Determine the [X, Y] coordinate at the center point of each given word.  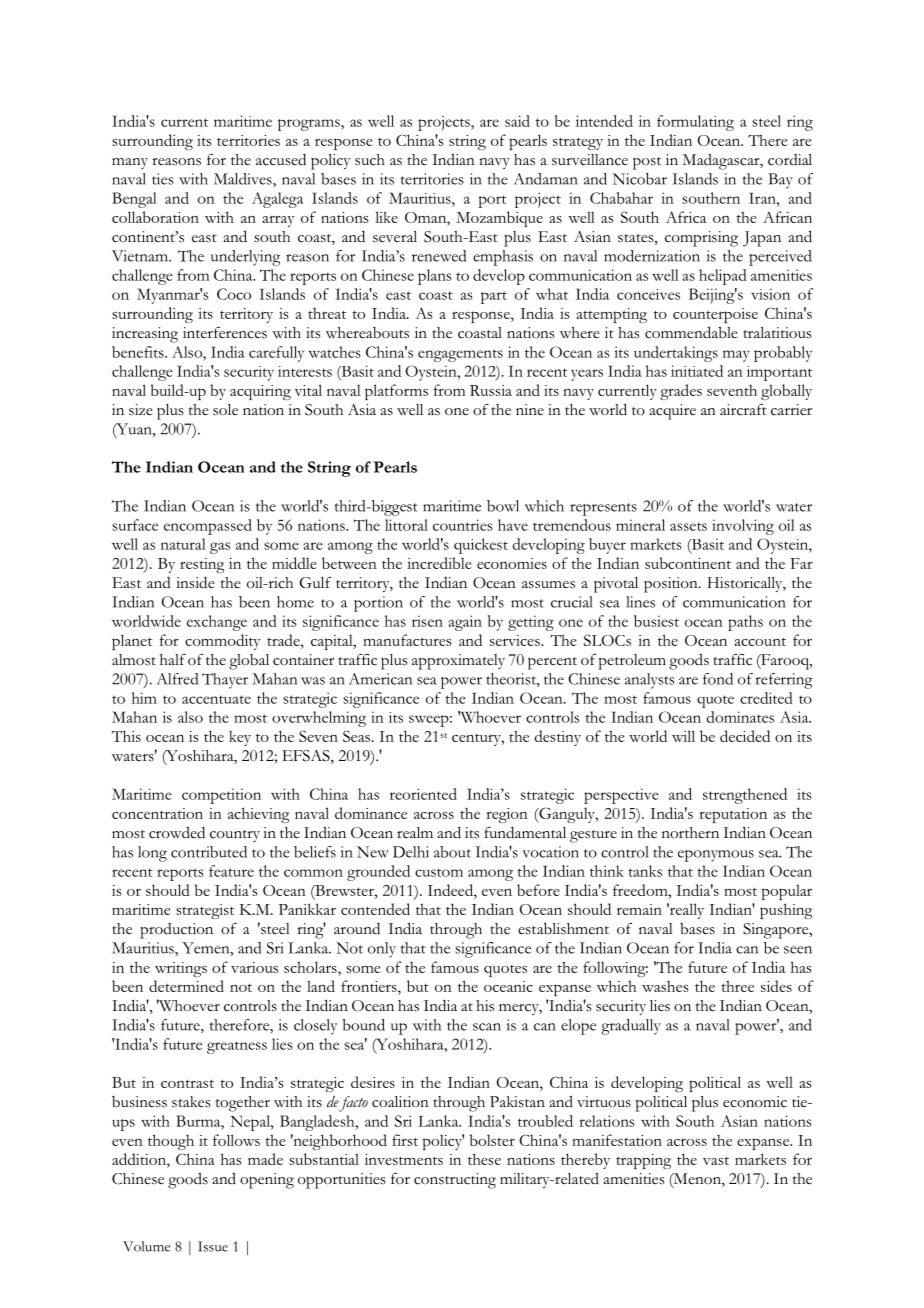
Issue [213, 1246]
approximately [458, 662]
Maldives [244, 179]
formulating [695, 123]
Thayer [225, 681]
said [517, 121]
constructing [455, 1181]
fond [718, 679]
